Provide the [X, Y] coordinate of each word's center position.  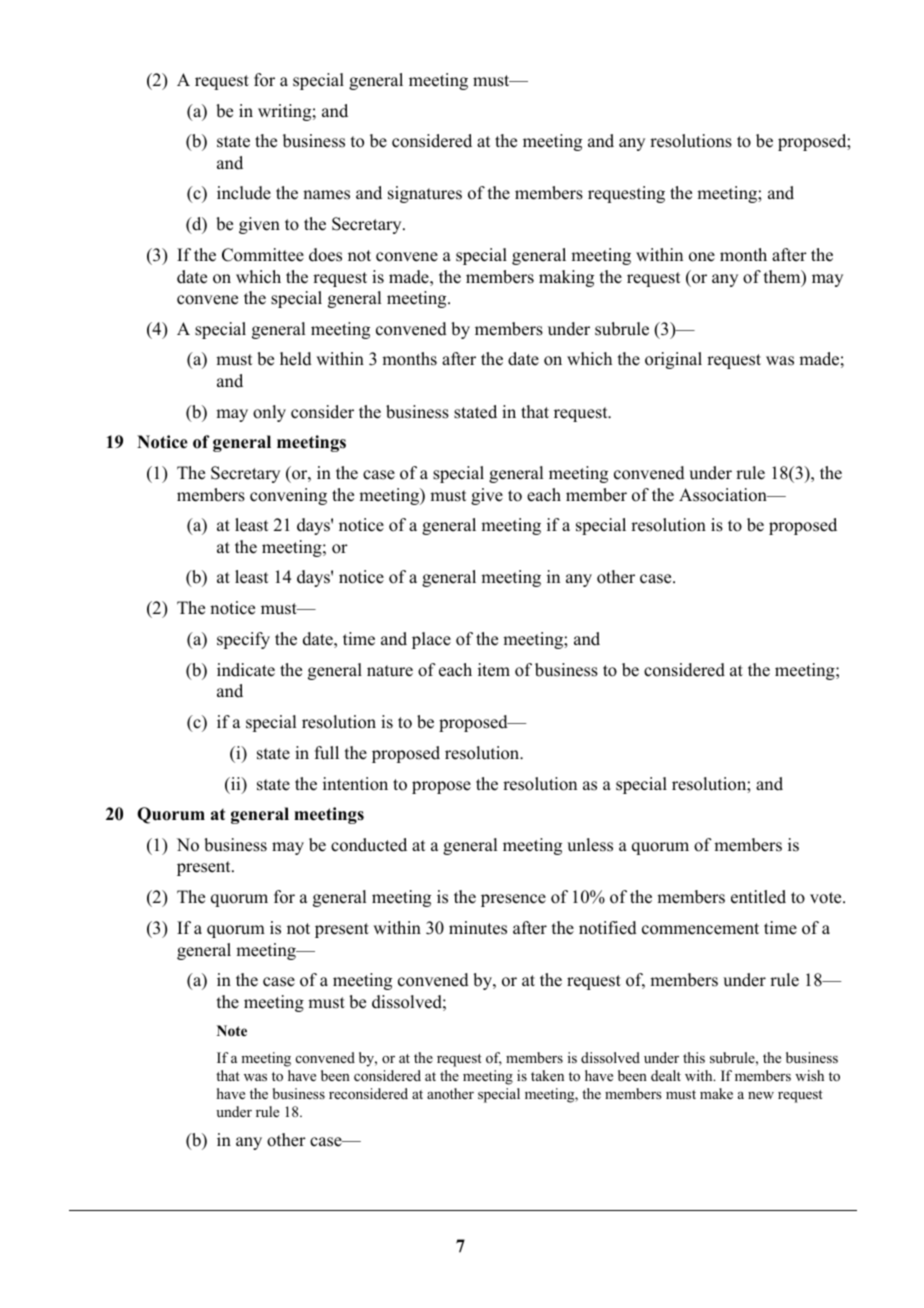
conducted [369, 845]
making [566, 278]
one [702, 257]
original [673, 360]
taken [547, 1075]
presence [513, 900]
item [494, 670]
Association [724, 495]
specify [243, 640]
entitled [758, 897]
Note [232, 1031]
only [269, 413]
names [326, 195]
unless [590, 845]
